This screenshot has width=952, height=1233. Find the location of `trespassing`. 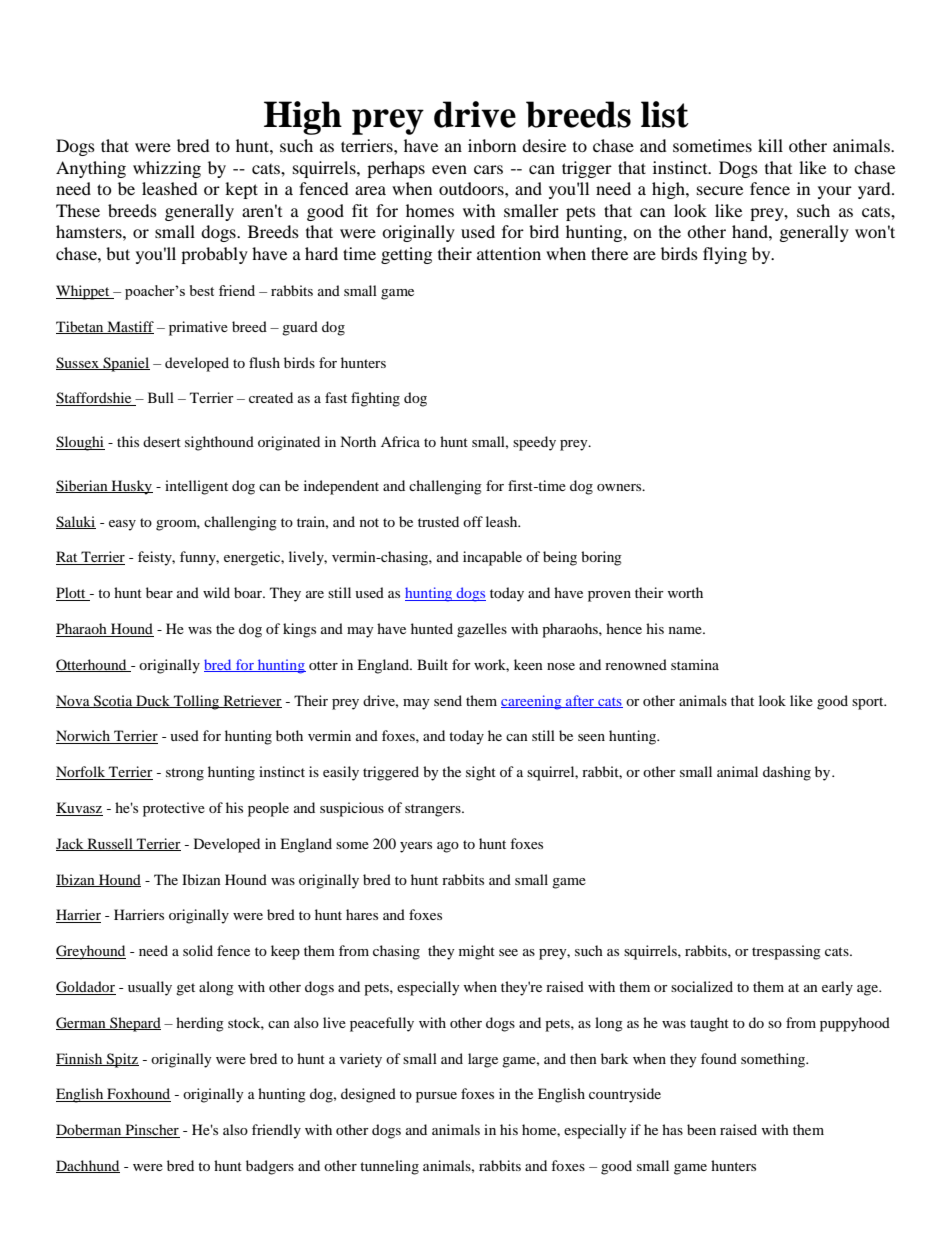

trespassing is located at coordinates (786, 952).
